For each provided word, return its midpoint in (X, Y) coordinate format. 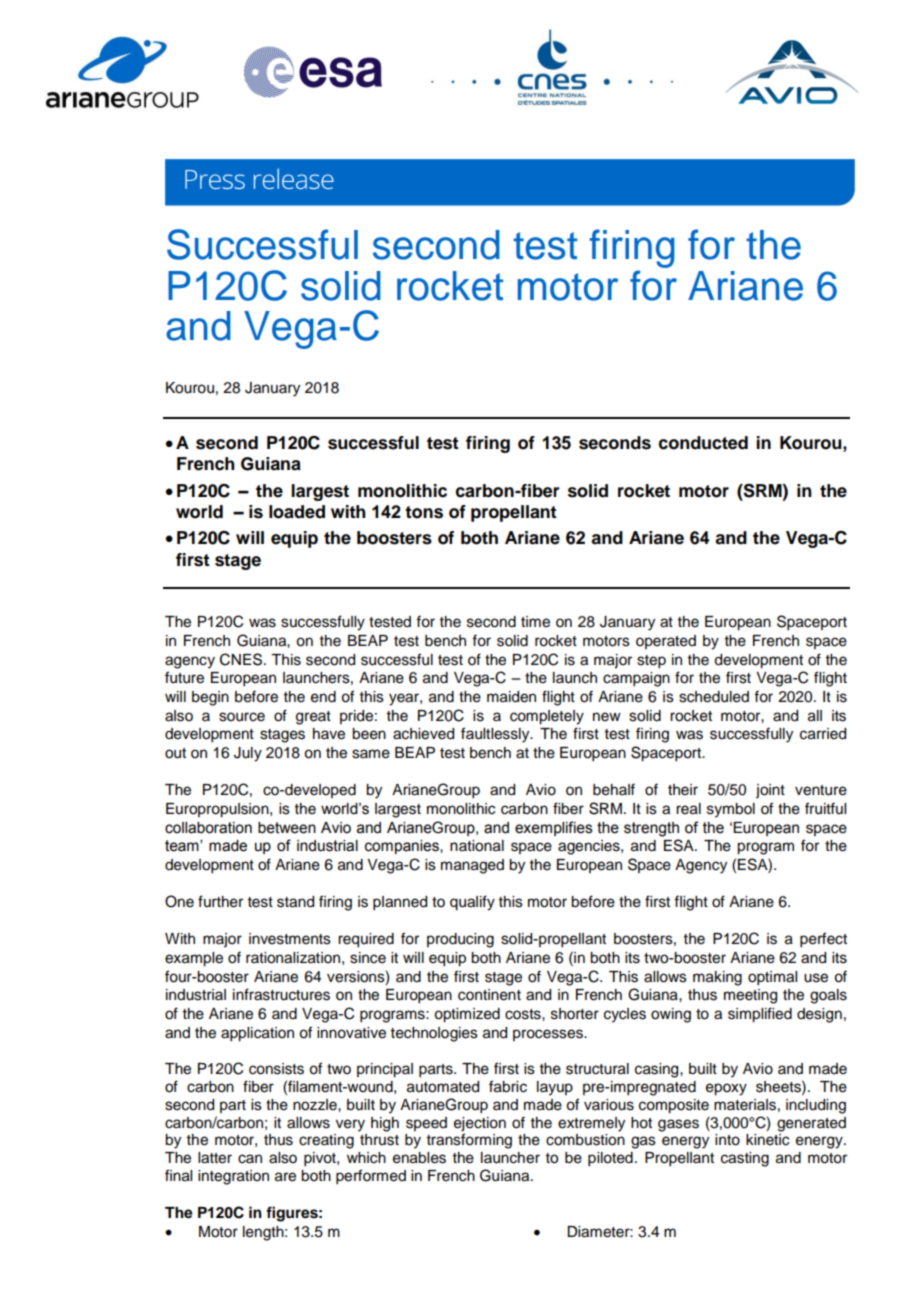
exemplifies (554, 828)
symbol (731, 810)
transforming (469, 1141)
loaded (297, 512)
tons (424, 512)
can (250, 1159)
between (287, 828)
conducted (703, 443)
